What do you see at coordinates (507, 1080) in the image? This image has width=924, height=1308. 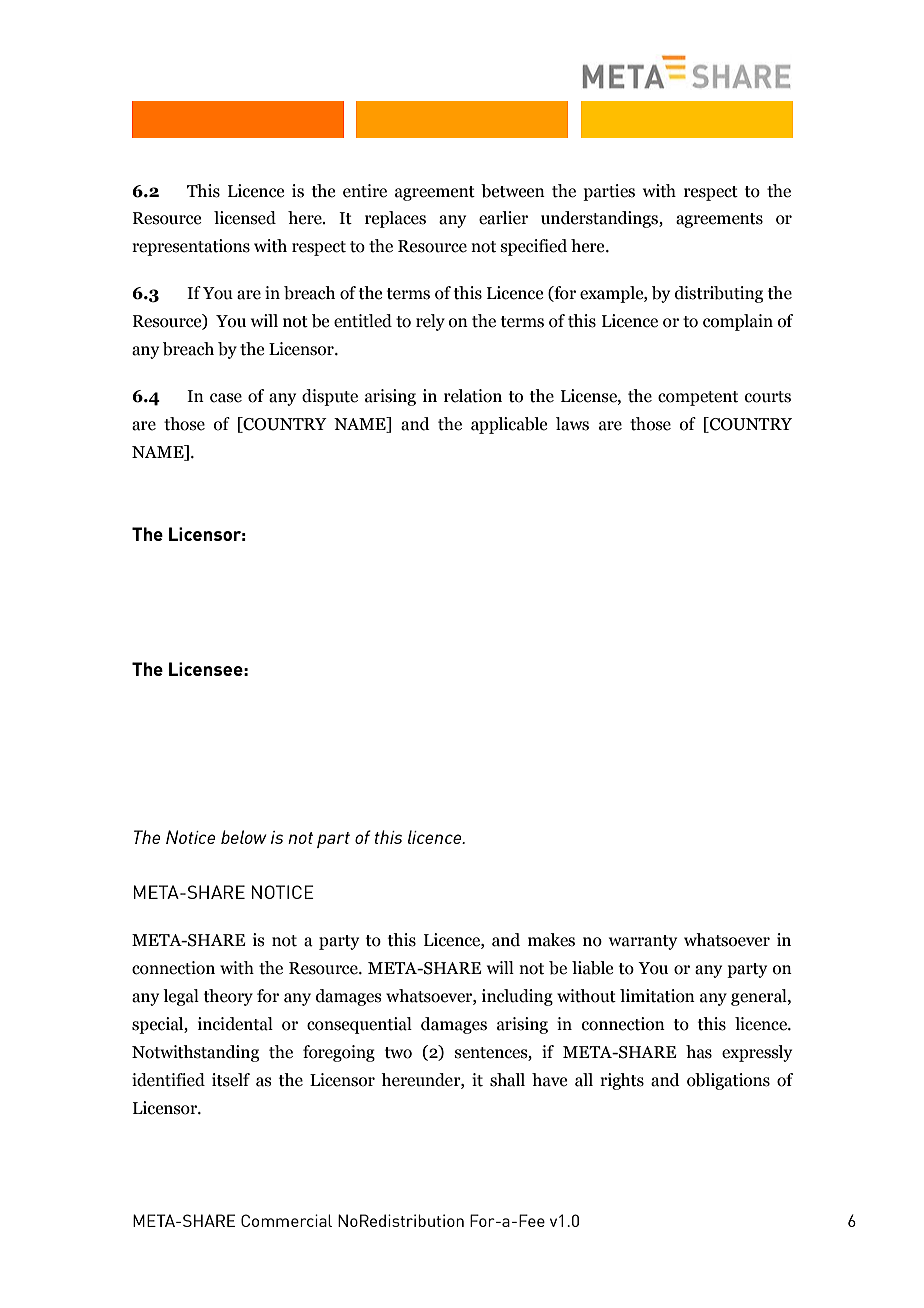 I see `shall` at bounding box center [507, 1080].
